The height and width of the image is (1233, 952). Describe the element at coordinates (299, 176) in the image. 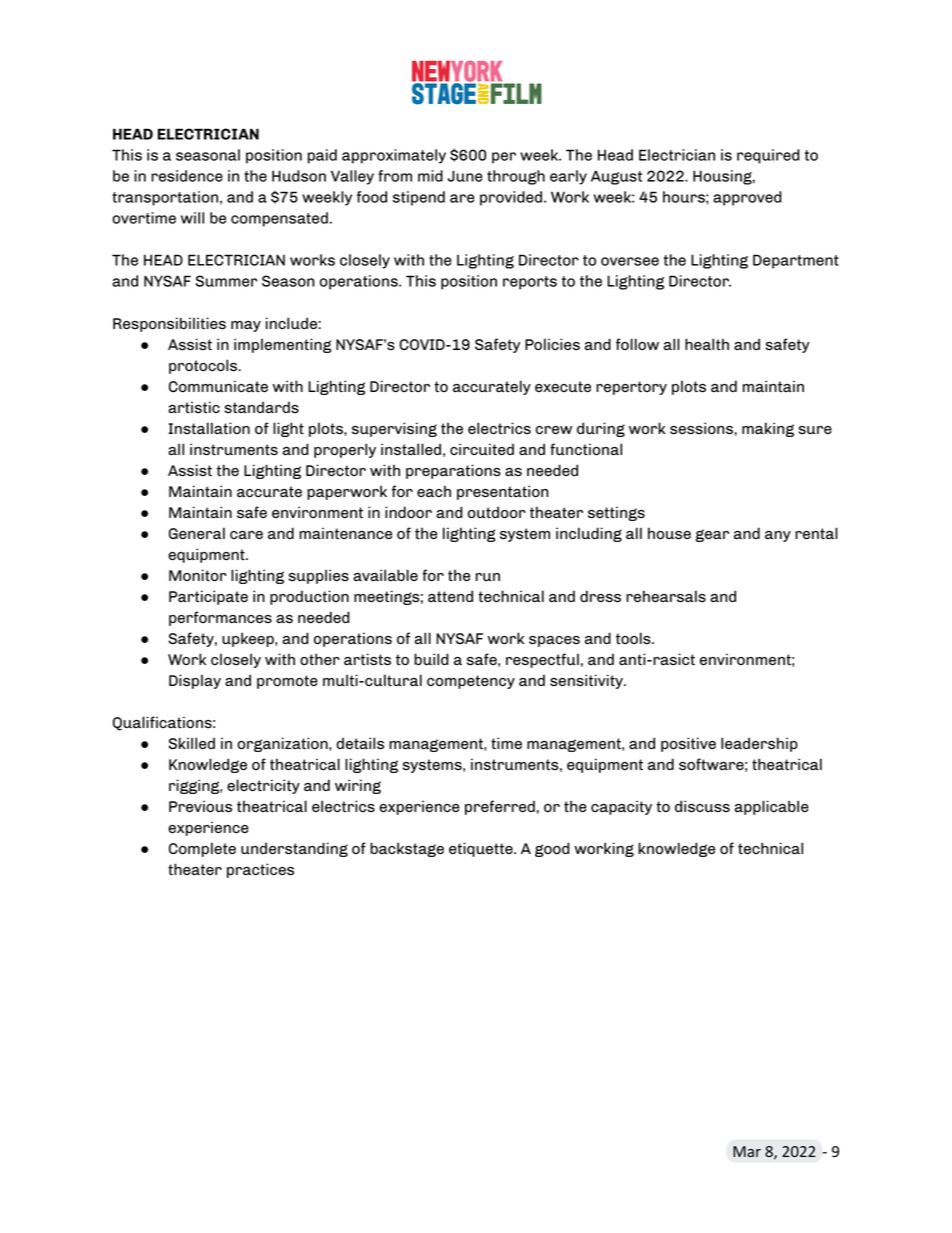

I see `Hudson` at that location.
